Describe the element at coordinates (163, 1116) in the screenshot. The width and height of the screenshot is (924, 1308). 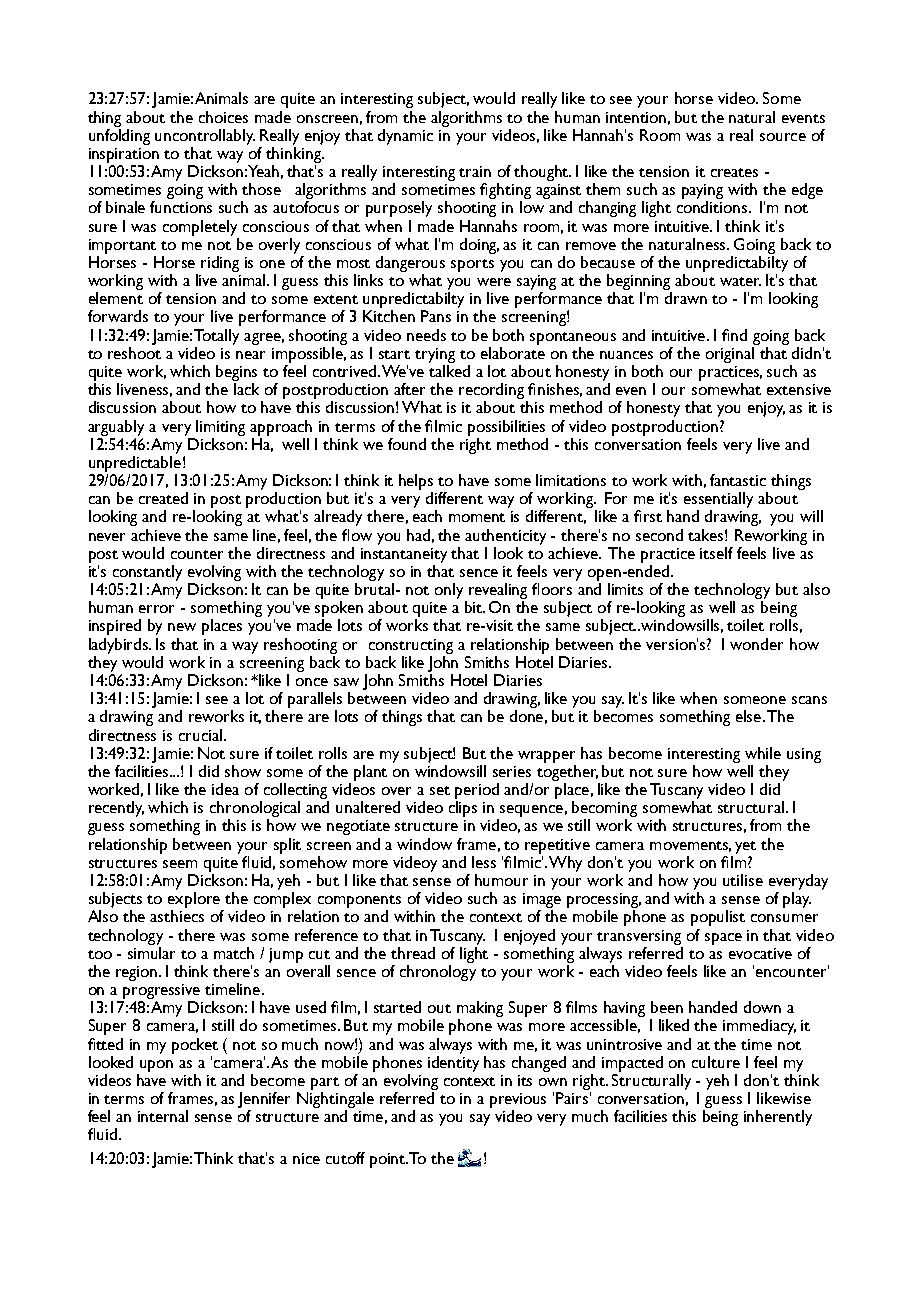
I see `internal` at that location.
